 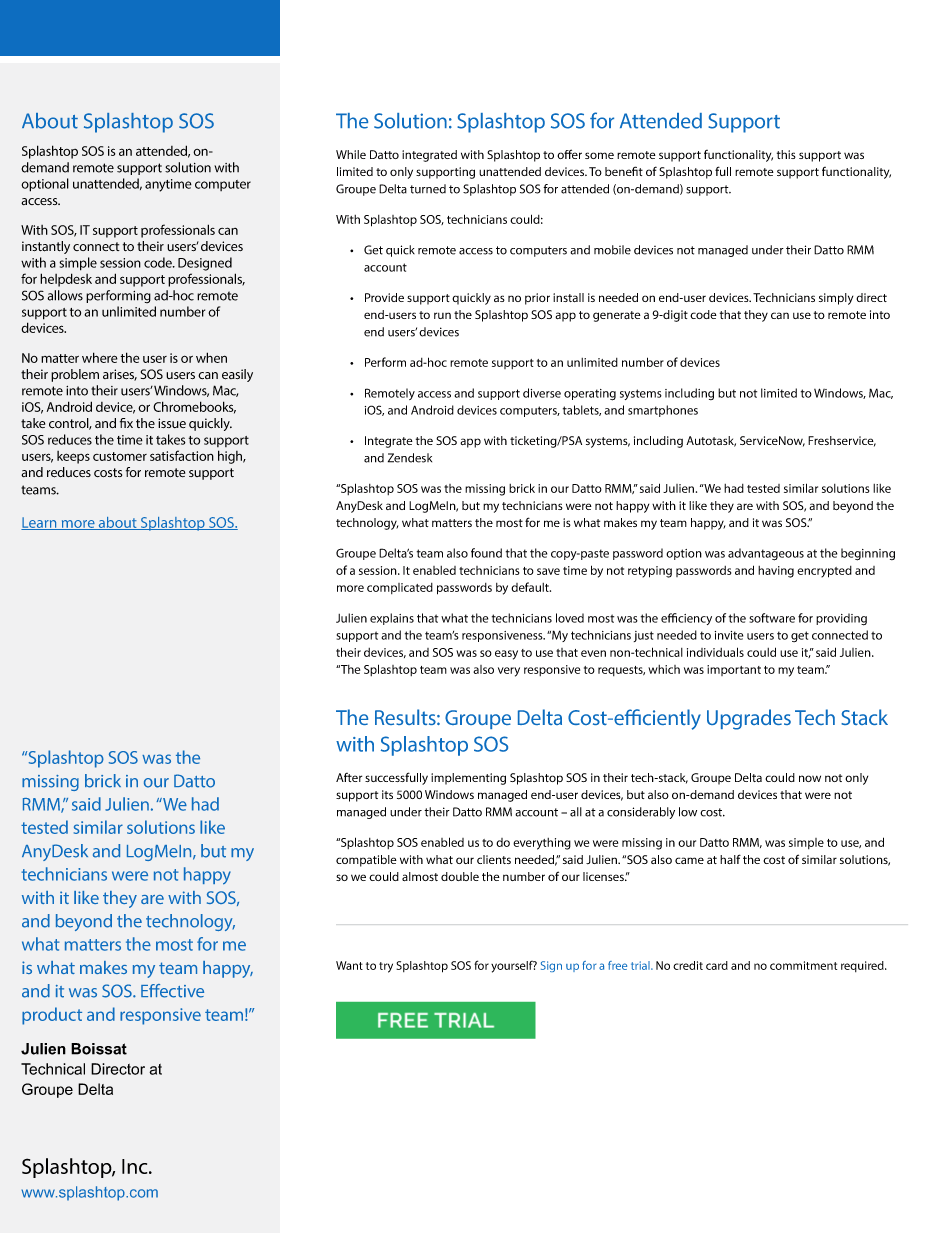 What do you see at coordinates (386, 967) in the screenshot?
I see `try` at bounding box center [386, 967].
